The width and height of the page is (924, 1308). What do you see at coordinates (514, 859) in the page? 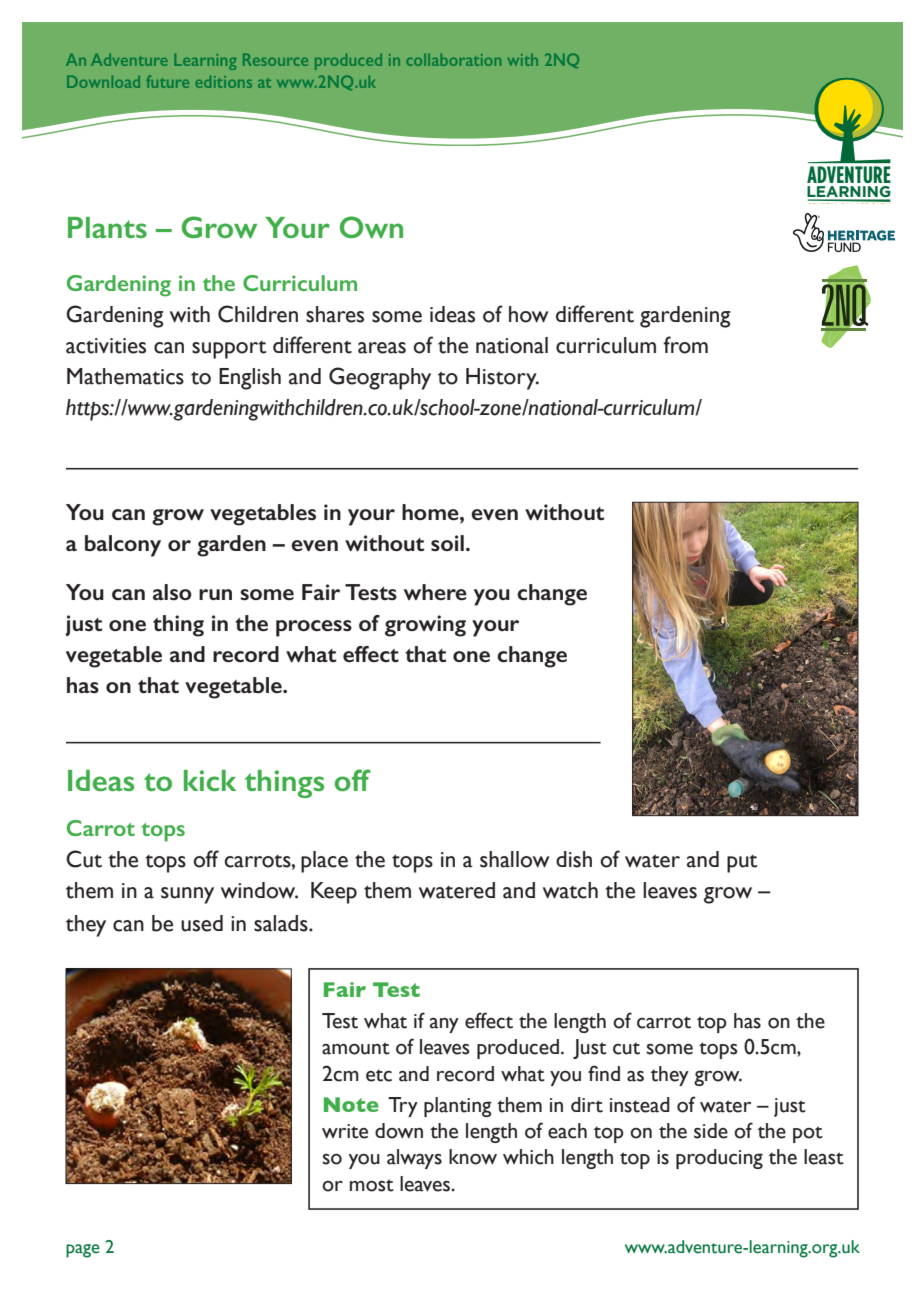
I see `shallow` at bounding box center [514, 859].
